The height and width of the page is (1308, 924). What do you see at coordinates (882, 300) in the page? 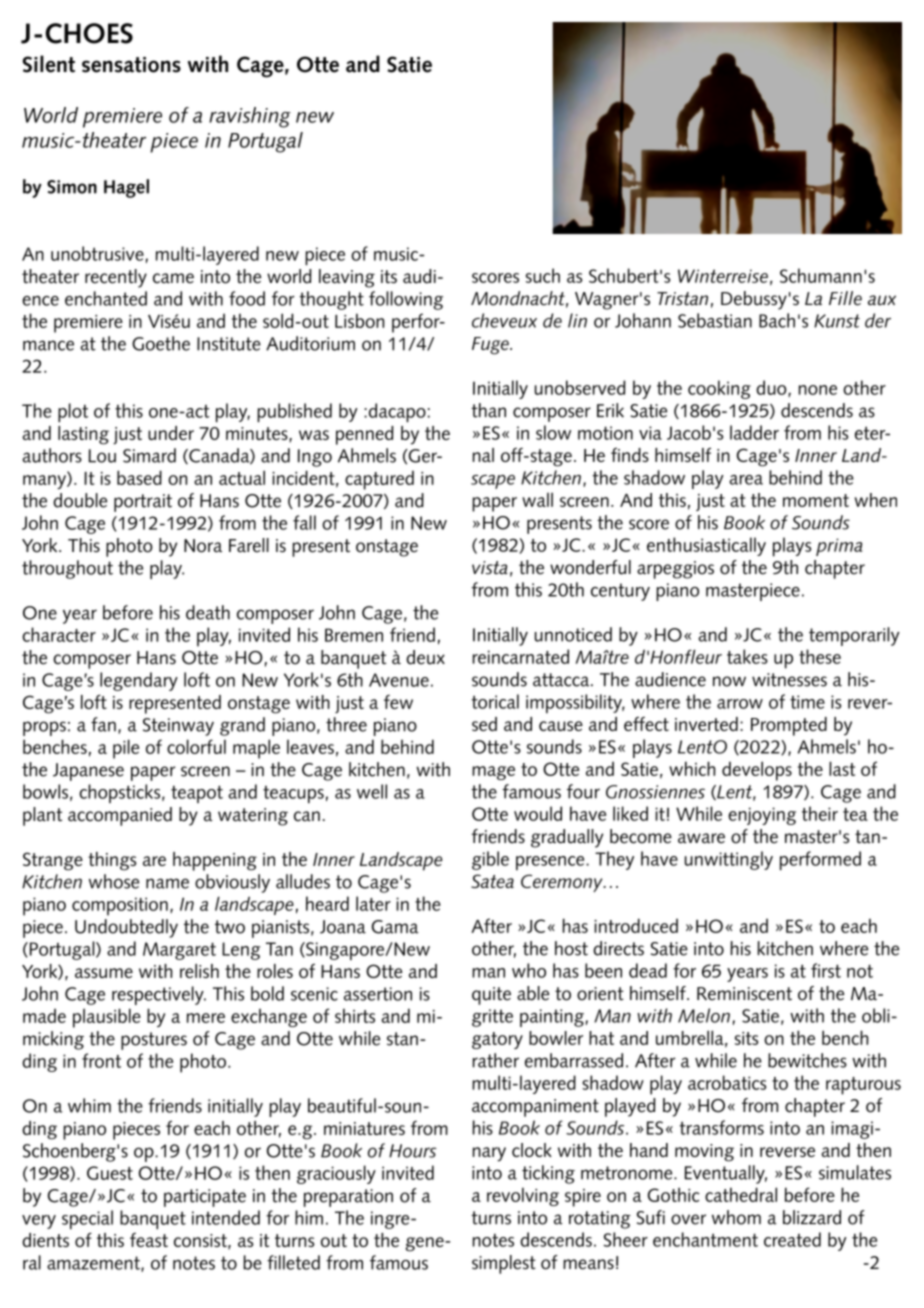
I see `aux` at bounding box center [882, 300].
